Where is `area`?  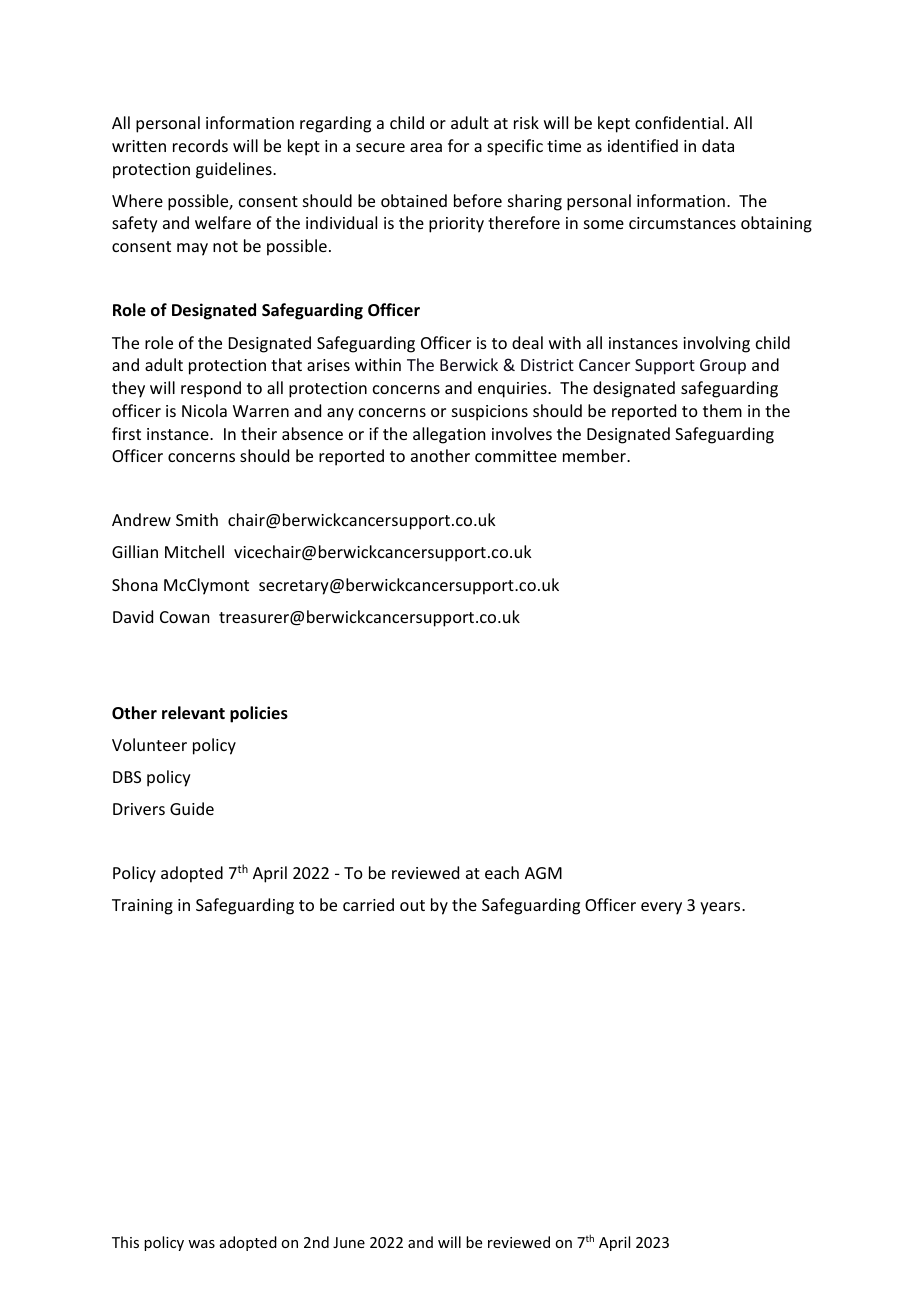
area is located at coordinates (426, 147).
